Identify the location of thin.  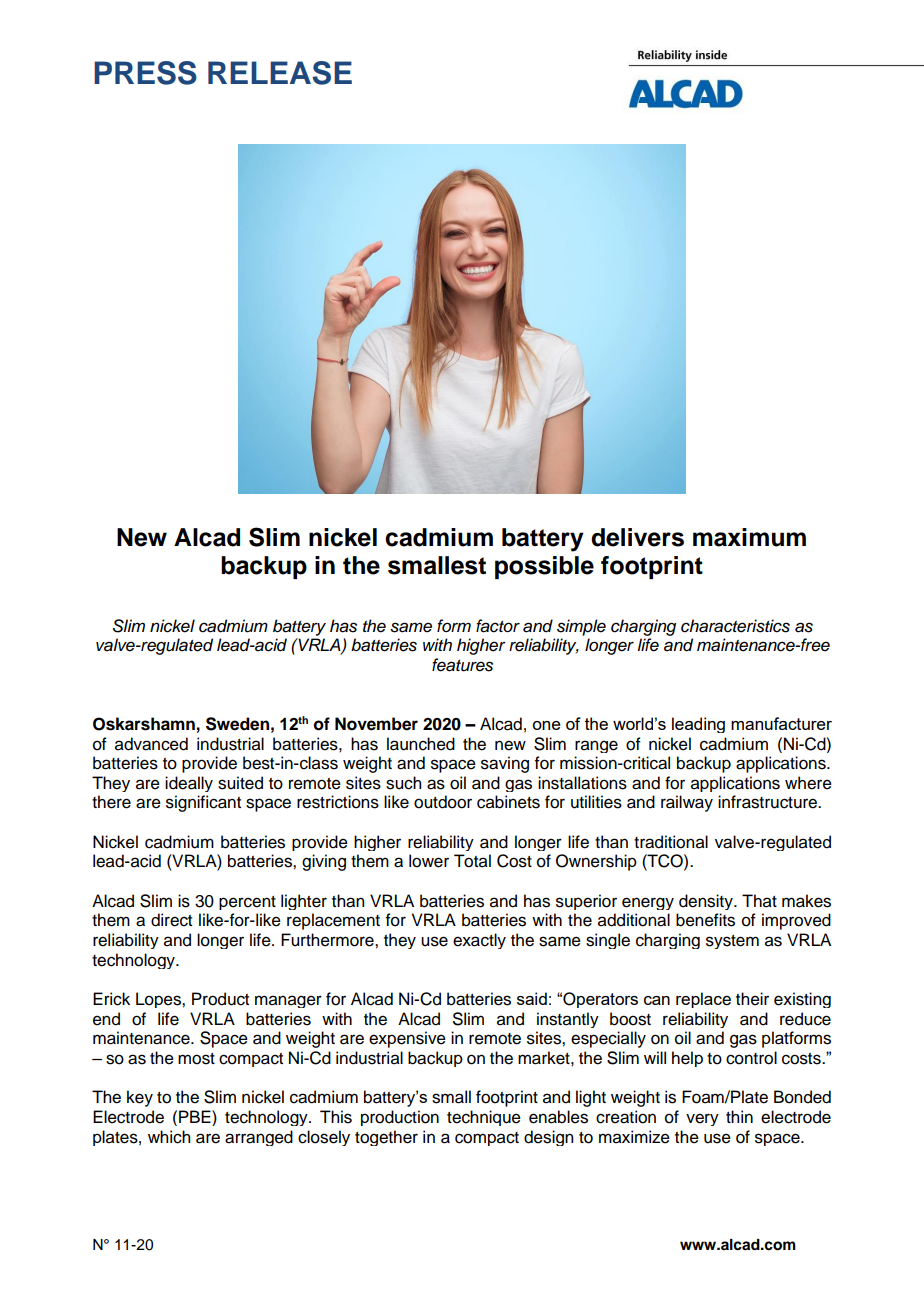
(739, 1116).
